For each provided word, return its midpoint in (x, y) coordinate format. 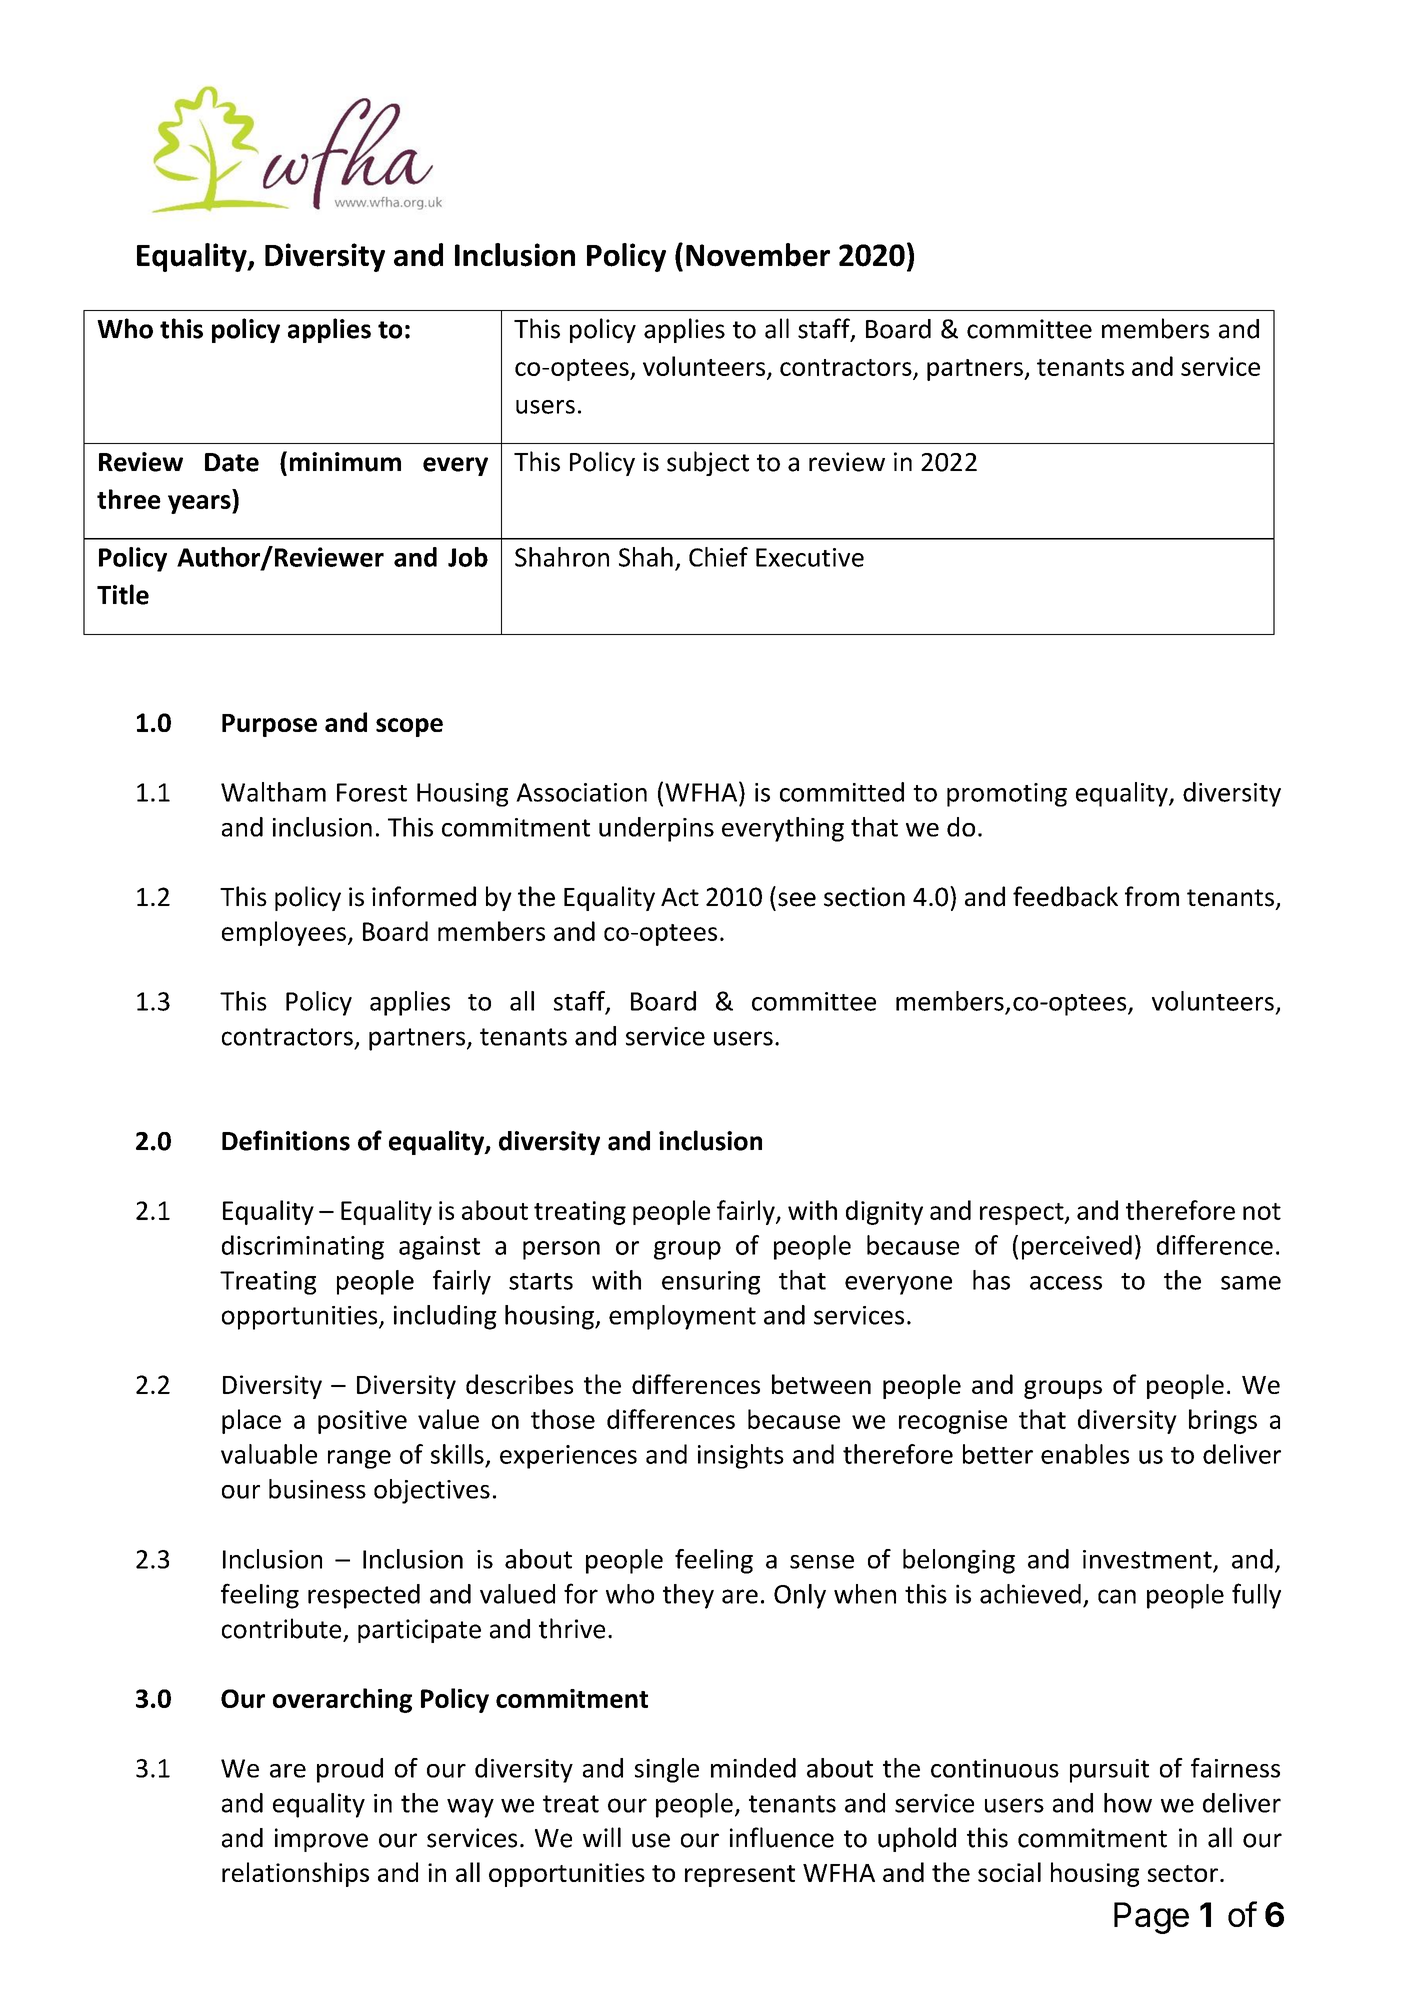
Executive (810, 557)
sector (1183, 1873)
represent (740, 1876)
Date (232, 462)
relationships (295, 1874)
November (758, 255)
